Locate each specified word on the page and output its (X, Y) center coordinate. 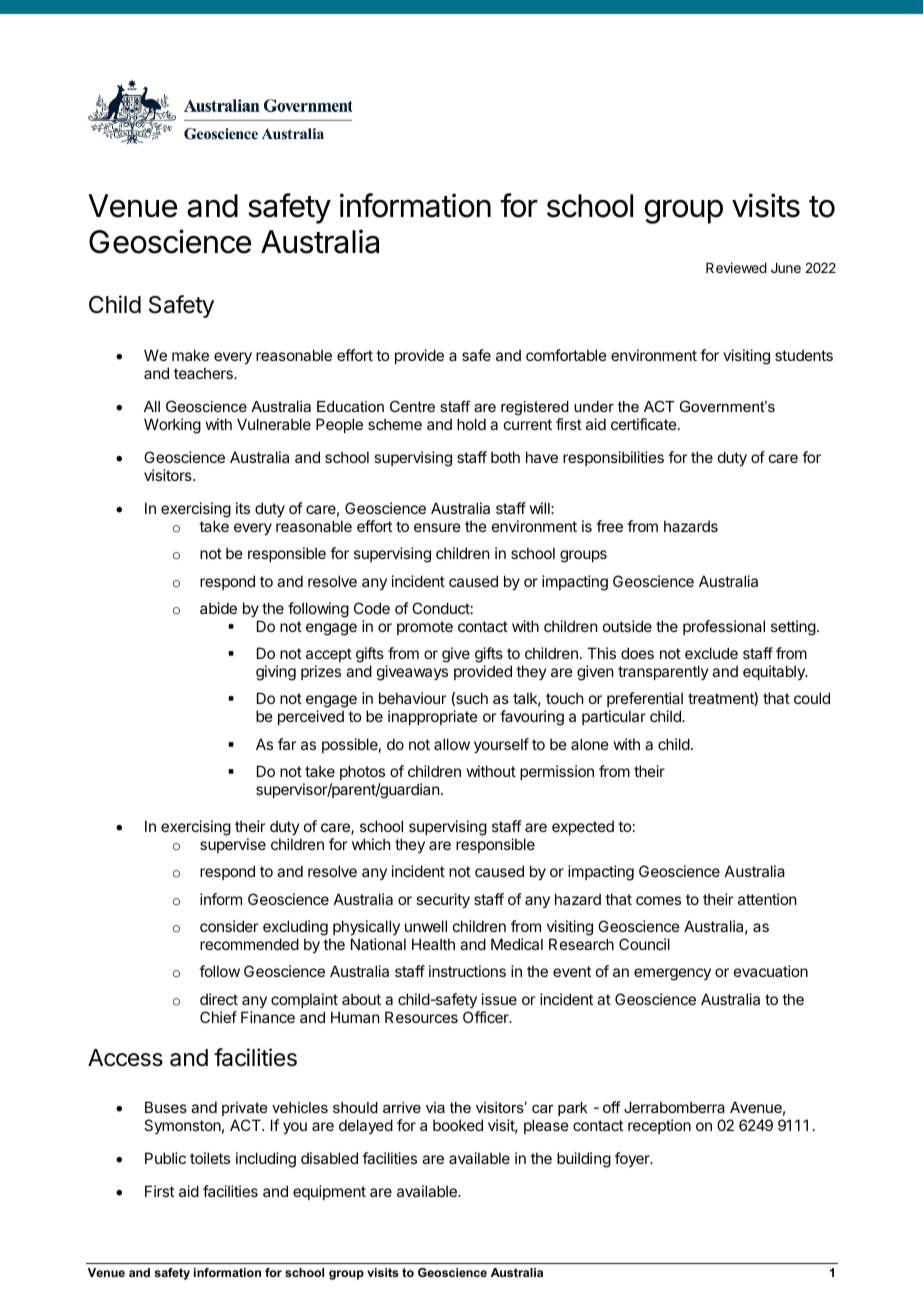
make (190, 355)
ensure (437, 527)
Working (172, 426)
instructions (467, 971)
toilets (210, 1158)
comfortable (566, 355)
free (609, 526)
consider (229, 926)
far (287, 744)
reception (659, 1126)
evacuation (771, 971)
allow (452, 744)
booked (458, 1125)
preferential (645, 701)
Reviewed (736, 267)
